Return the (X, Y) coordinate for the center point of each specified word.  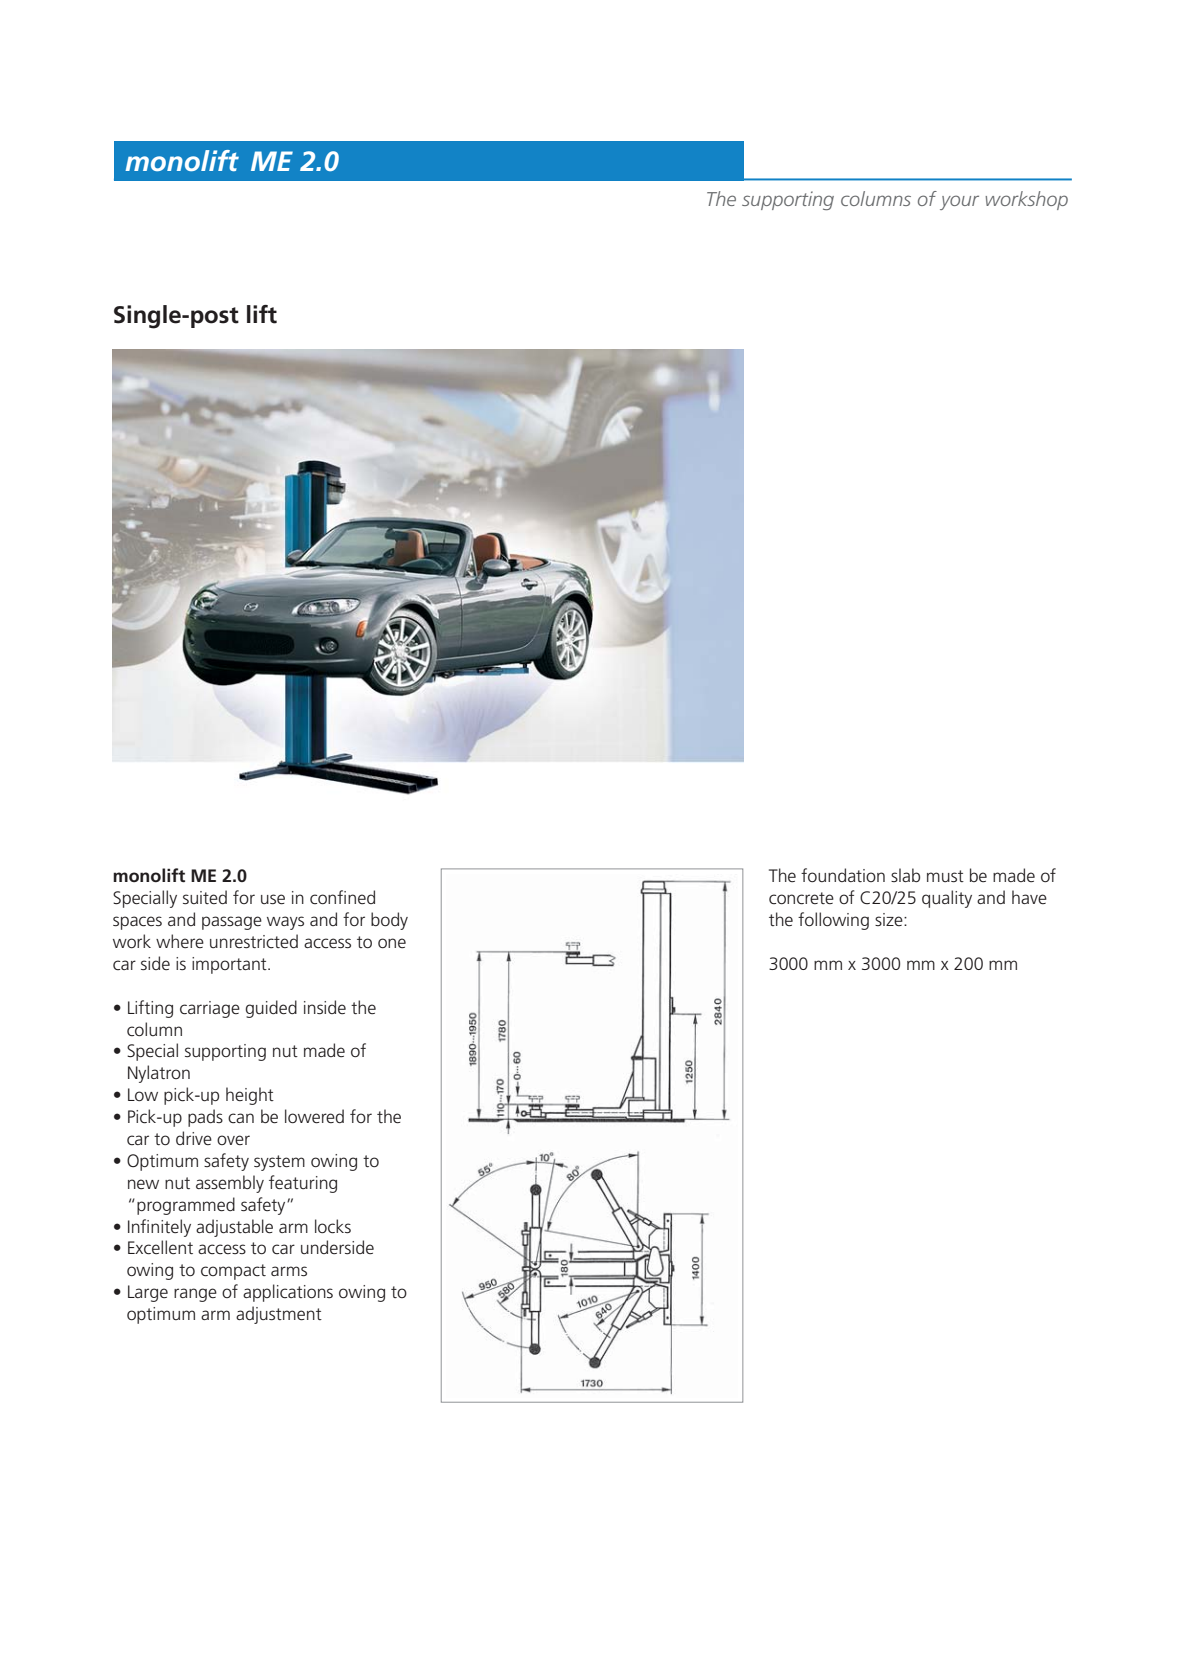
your (959, 202)
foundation (843, 875)
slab (905, 875)
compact (233, 1272)
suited (205, 897)
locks (333, 1226)
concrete (801, 898)
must (945, 876)
